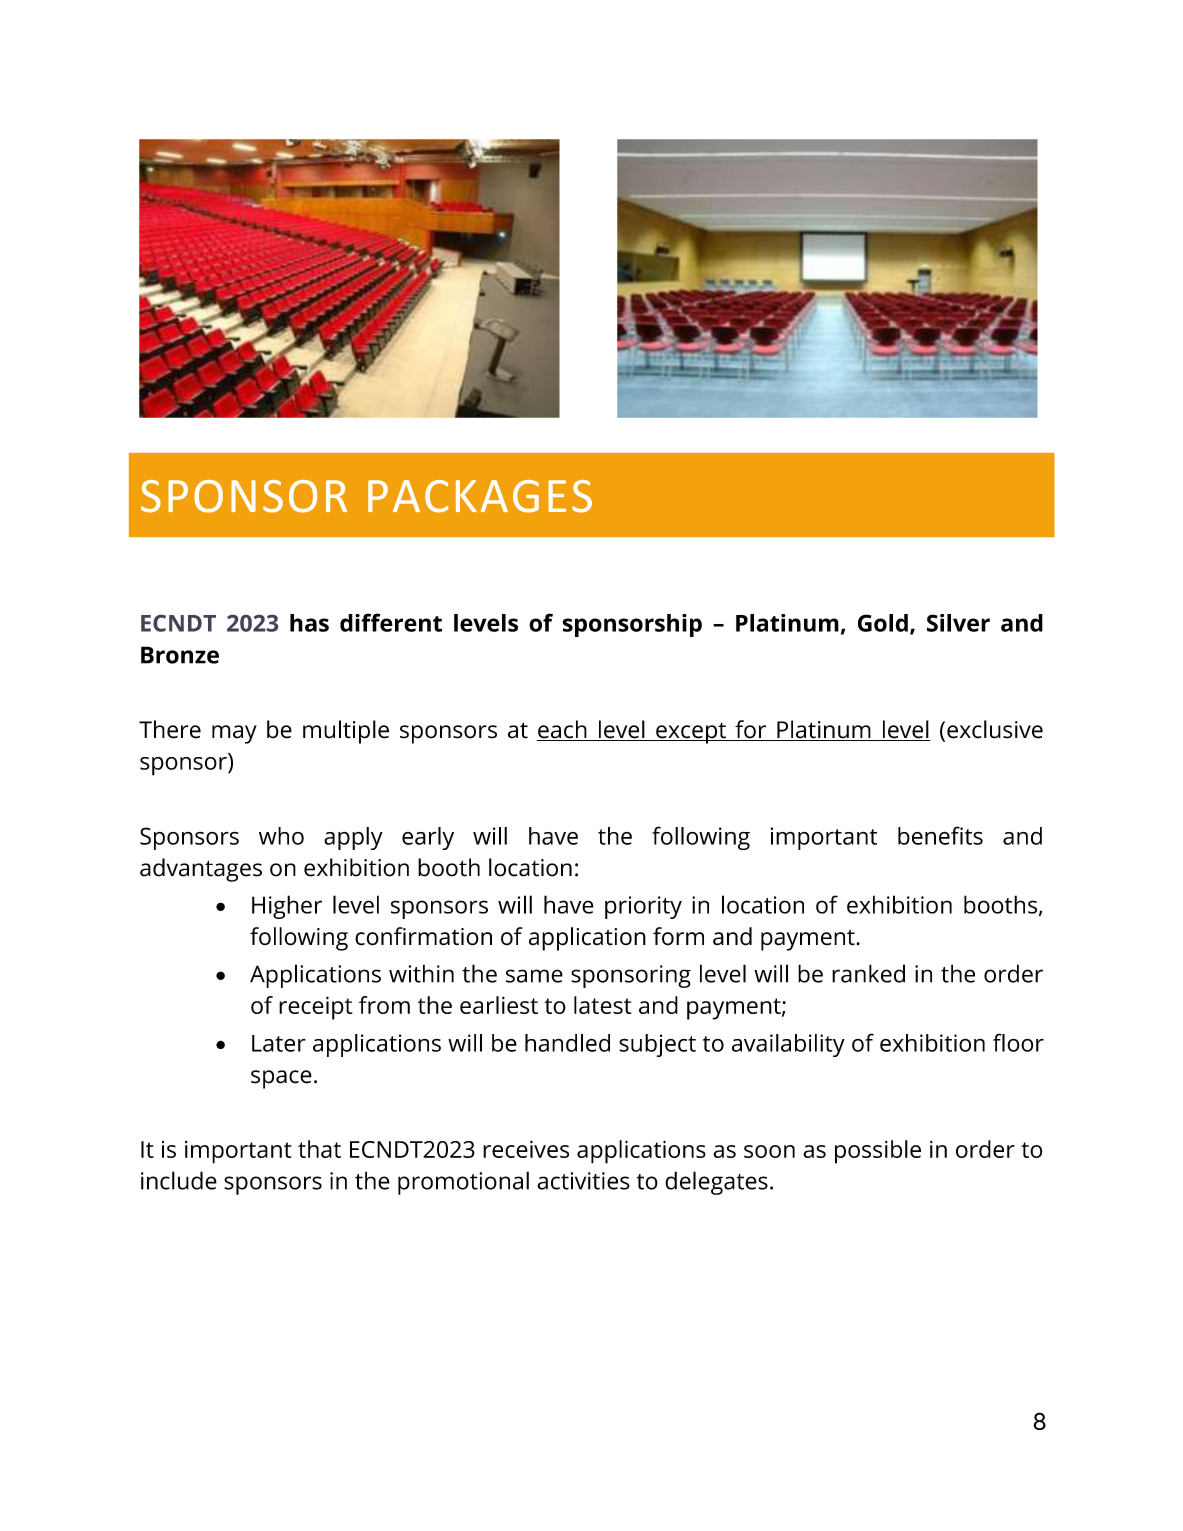  Describe the element at coordinates (940, 835) in the page. I see `benefits` at that location.
